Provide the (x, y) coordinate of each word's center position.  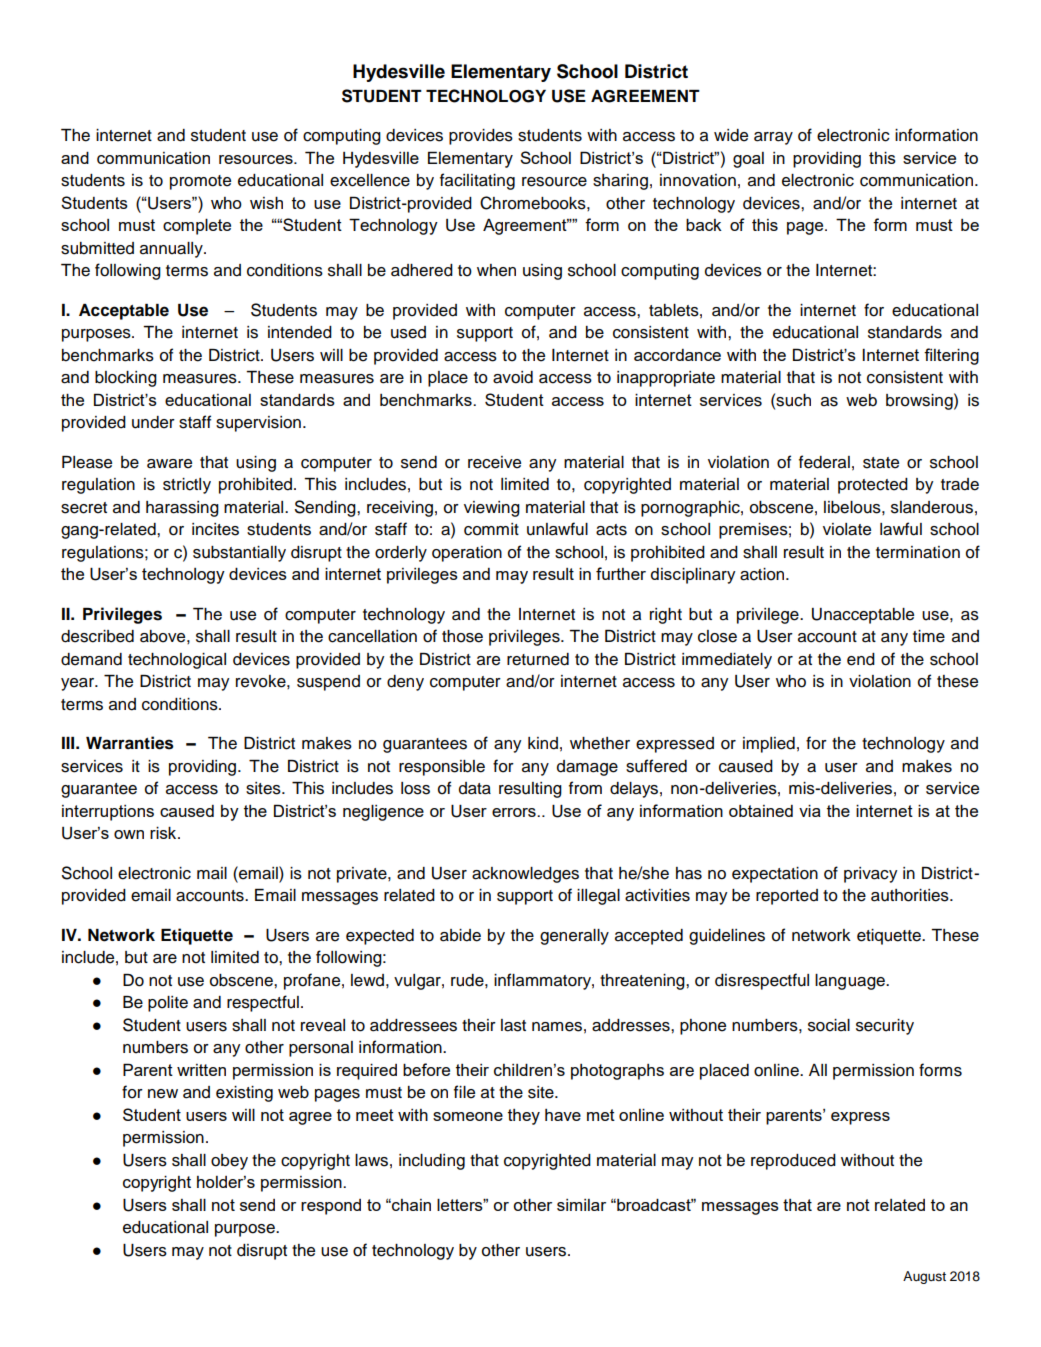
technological (177, 661)
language (851, 982)
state (881, 463)
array (773, 138)
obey (229, 1162)
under (153, 422)
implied (769, 745)
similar (581, 1205)
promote (200, 182)
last (513, 1025)
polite (168, 1004)
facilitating (477, 181)
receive (494, 462)
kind (543, 743)
